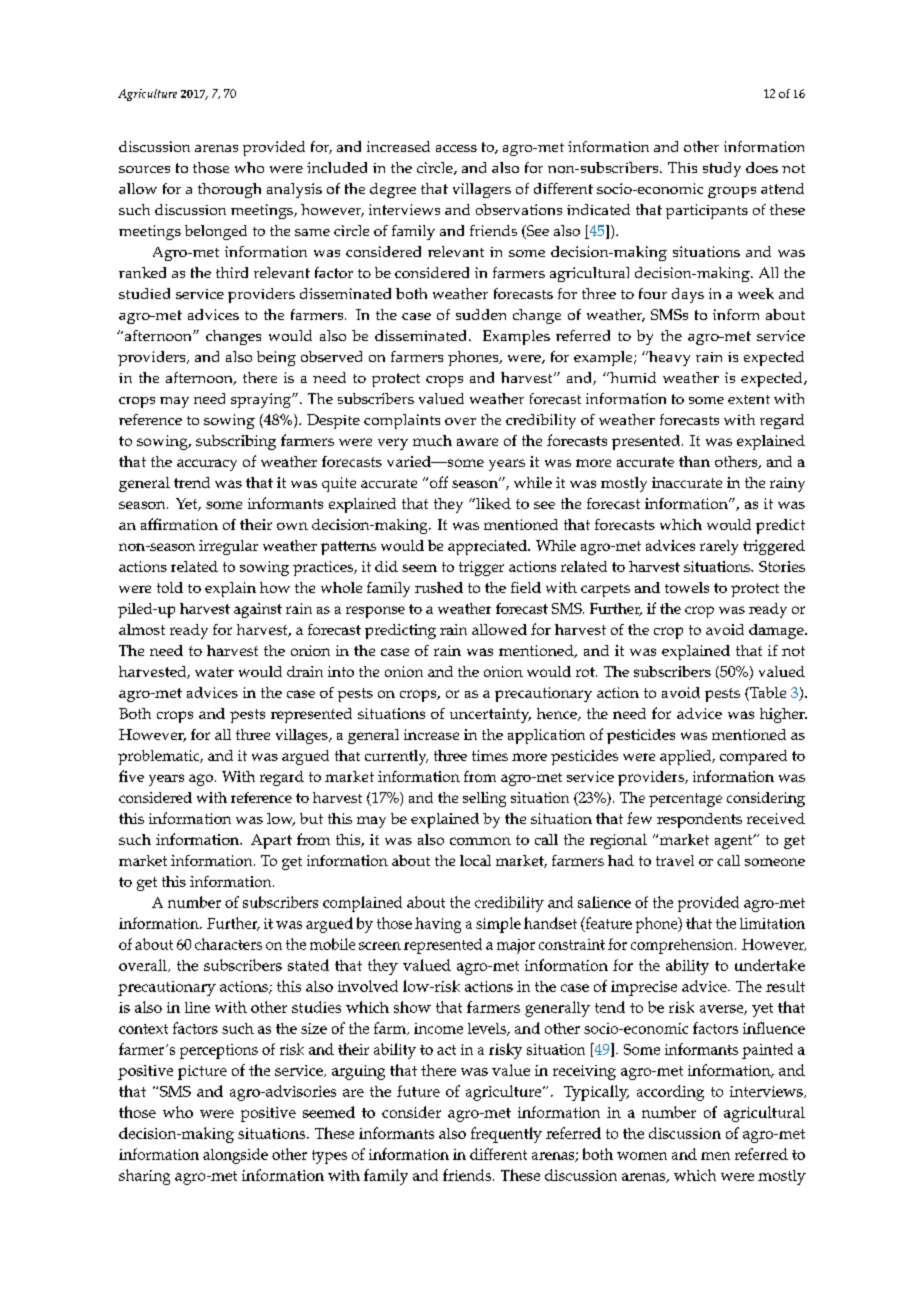 This image has width=924, height=1308. I want to click on off, so click(439, 482).
